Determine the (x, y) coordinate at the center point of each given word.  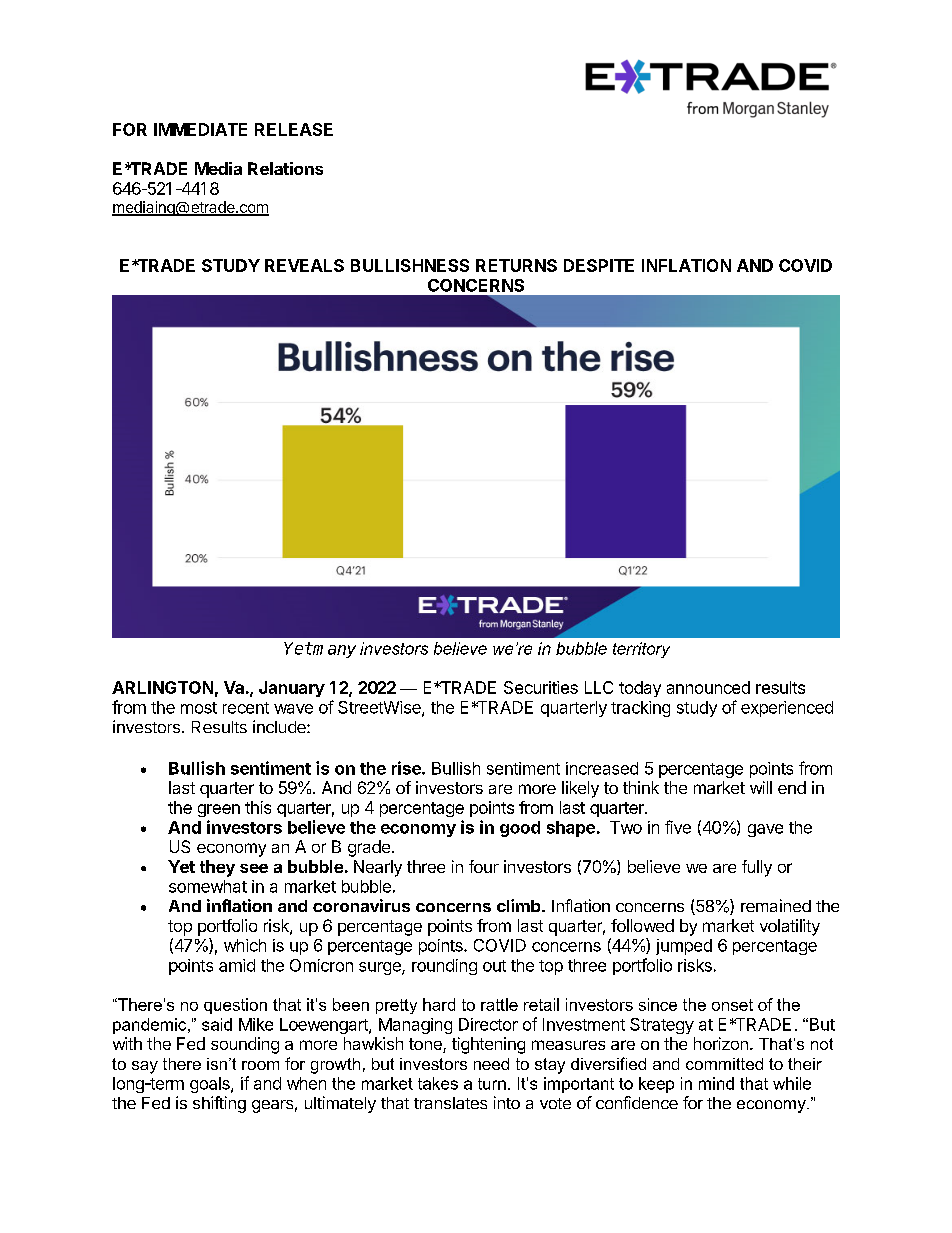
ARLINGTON (162, 687)
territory (641, 650)
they (217, 868)
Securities (541, 687)
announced (708, 687)
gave (765, 830)
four (484, 866)
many (334, 651)
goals (211, 1085)
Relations (285, 168)
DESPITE (599, 265)
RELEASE (294, 129)
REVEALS (304, 265)
